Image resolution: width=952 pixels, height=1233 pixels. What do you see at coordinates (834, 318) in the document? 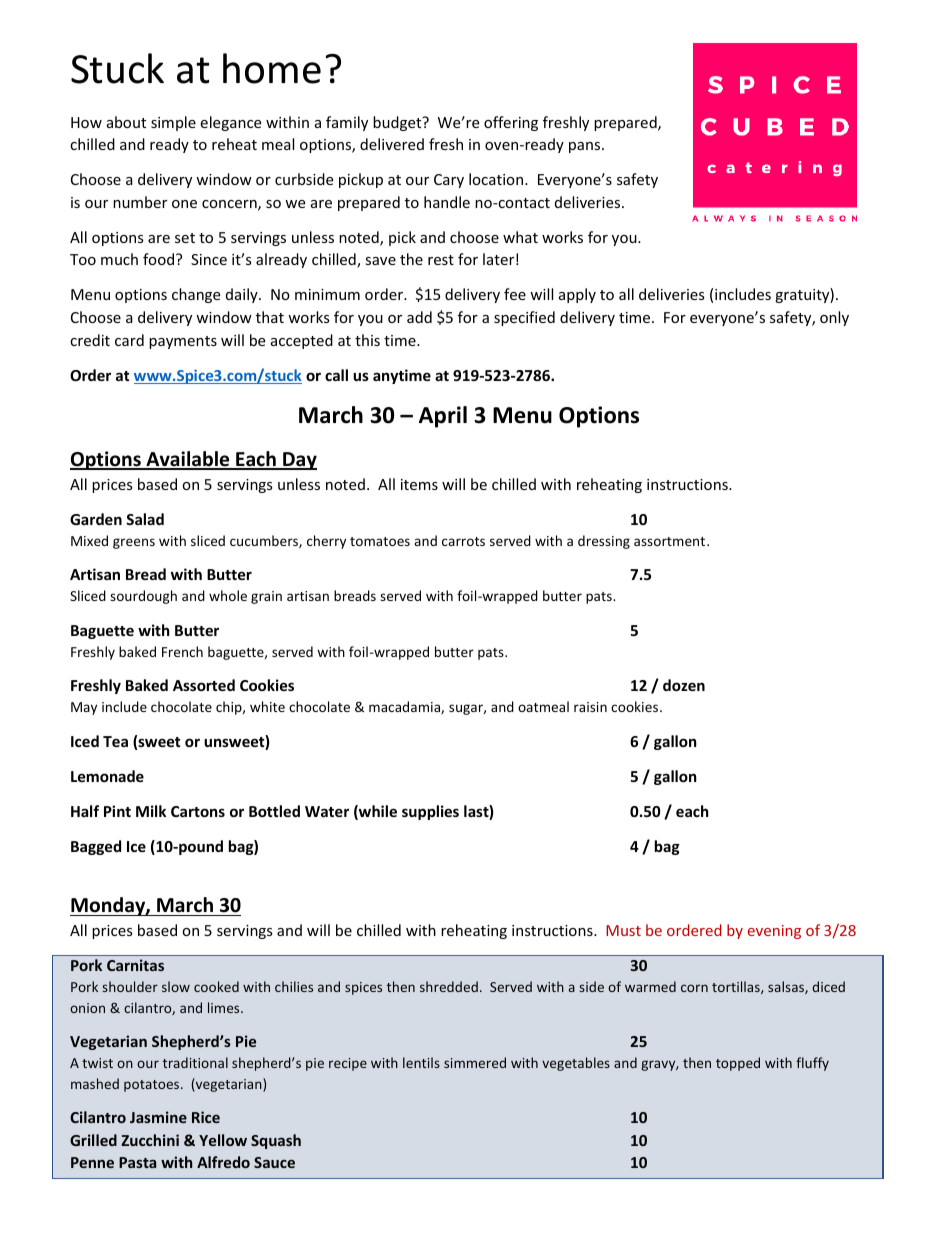
I see `only` at bounding box center [834, 318].
